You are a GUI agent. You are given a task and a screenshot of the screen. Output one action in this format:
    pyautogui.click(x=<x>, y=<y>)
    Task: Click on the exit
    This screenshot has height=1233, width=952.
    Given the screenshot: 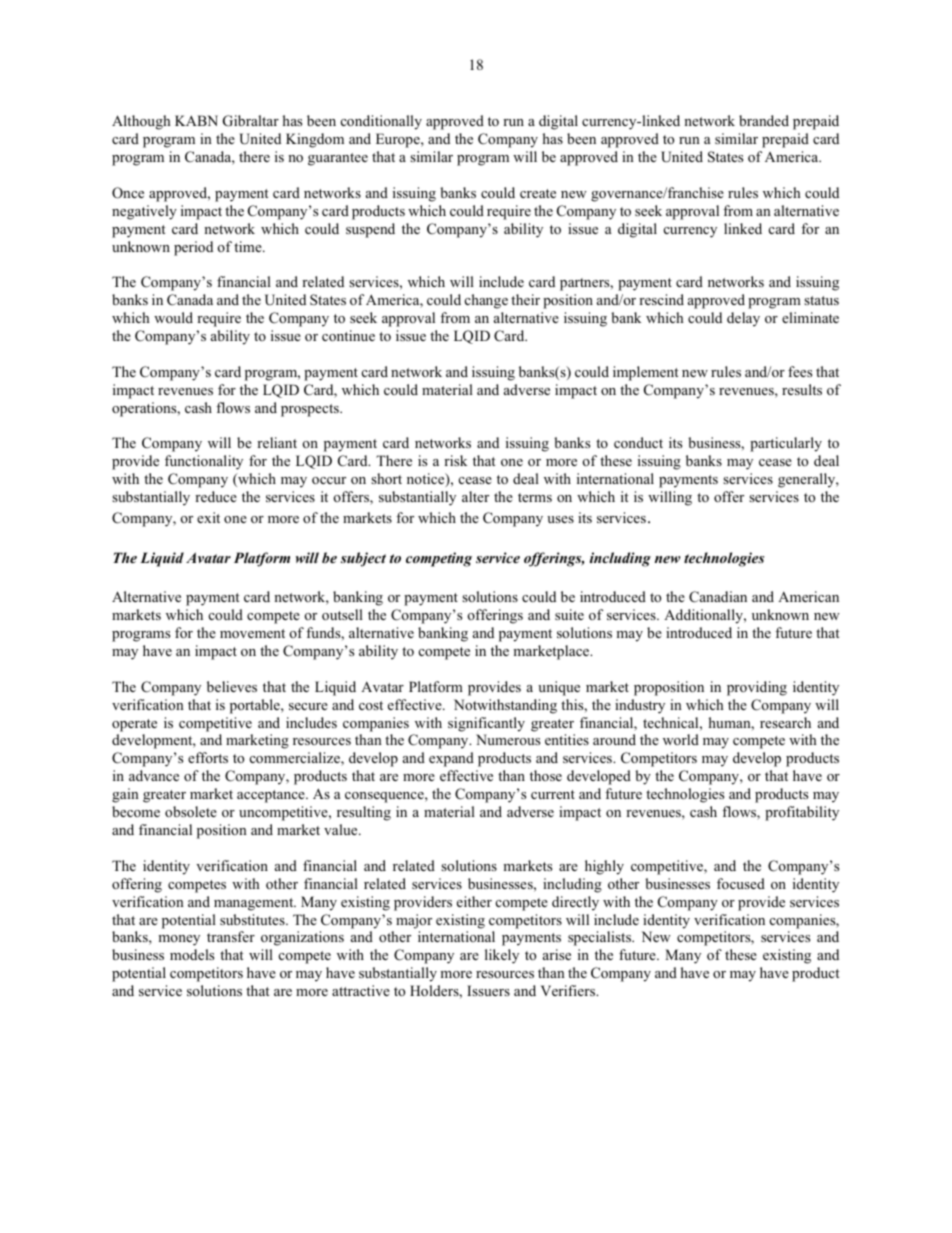 What is the action you would take?
    pyautogui.click(x=208, y=517)
